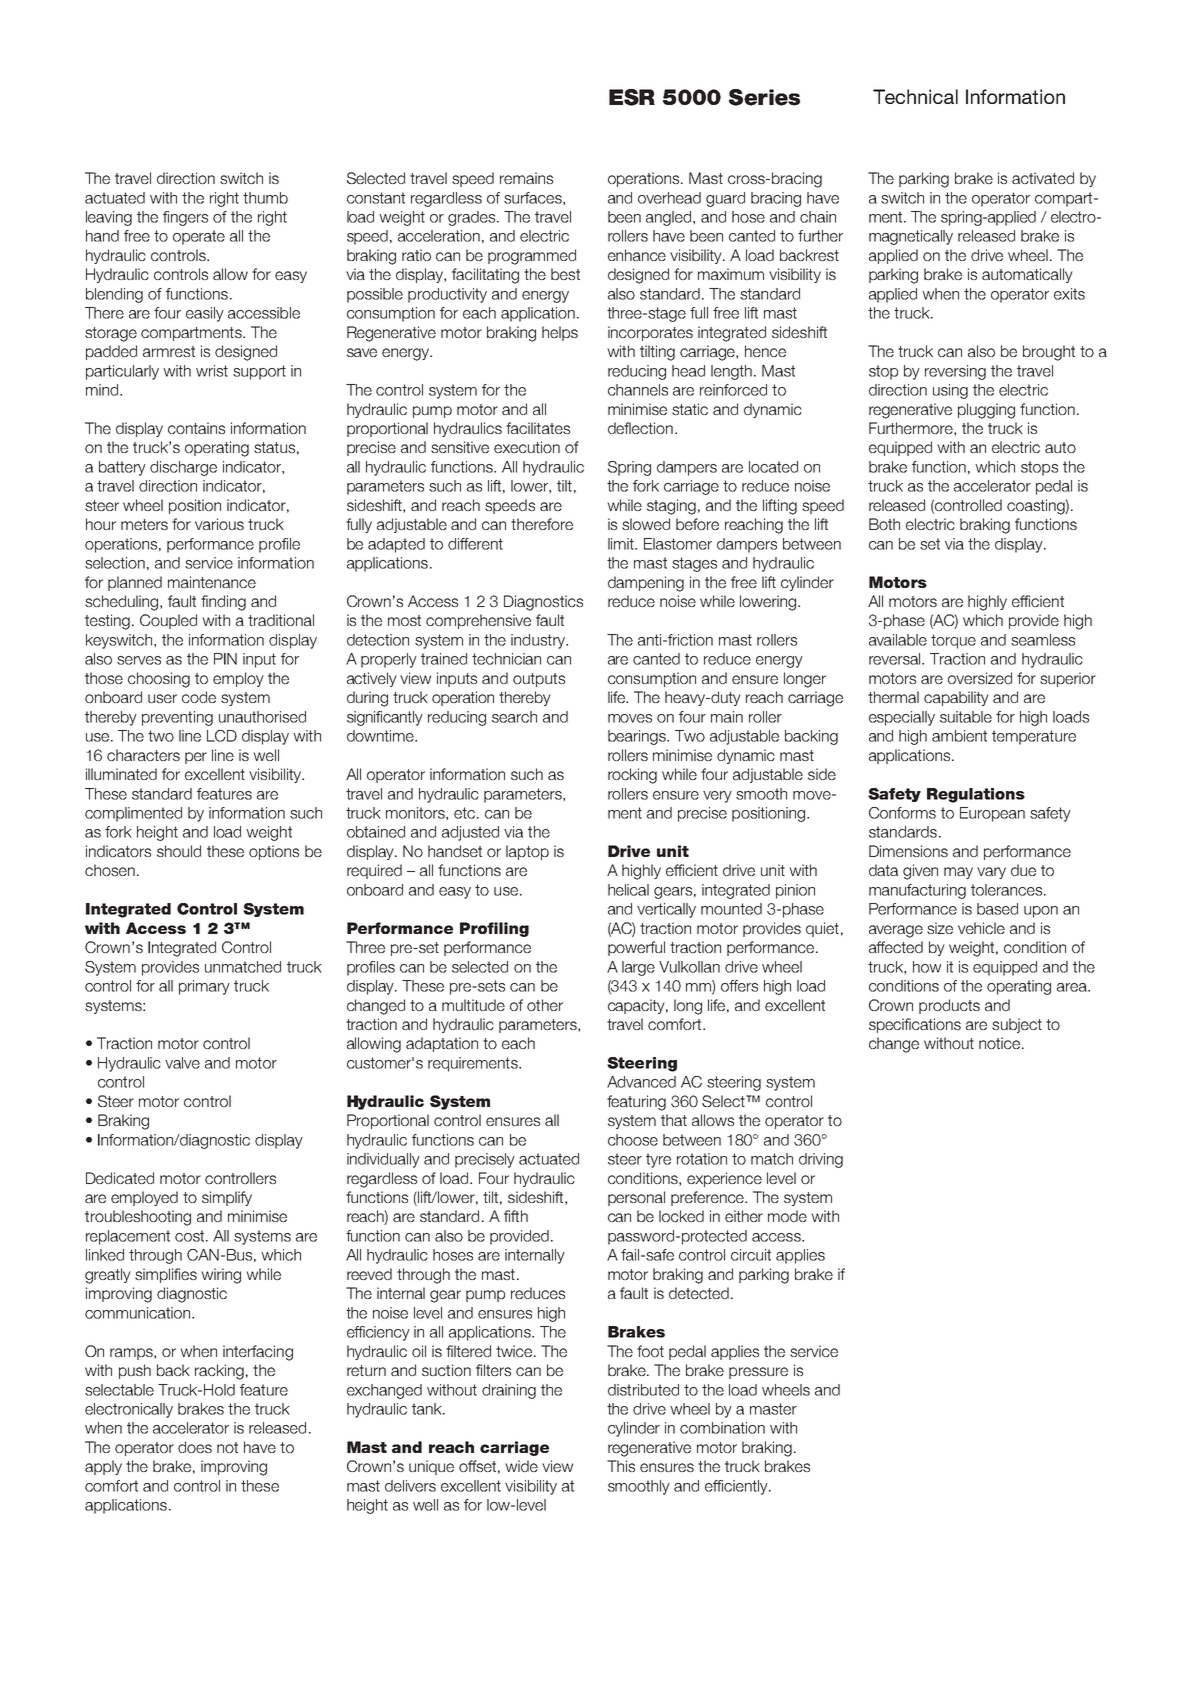 Image resolution: width=1192 pixels, height=1687 pixels. Describe the element at coordinates (915, 96) in the screenshot. I see `Technical` at that location.
